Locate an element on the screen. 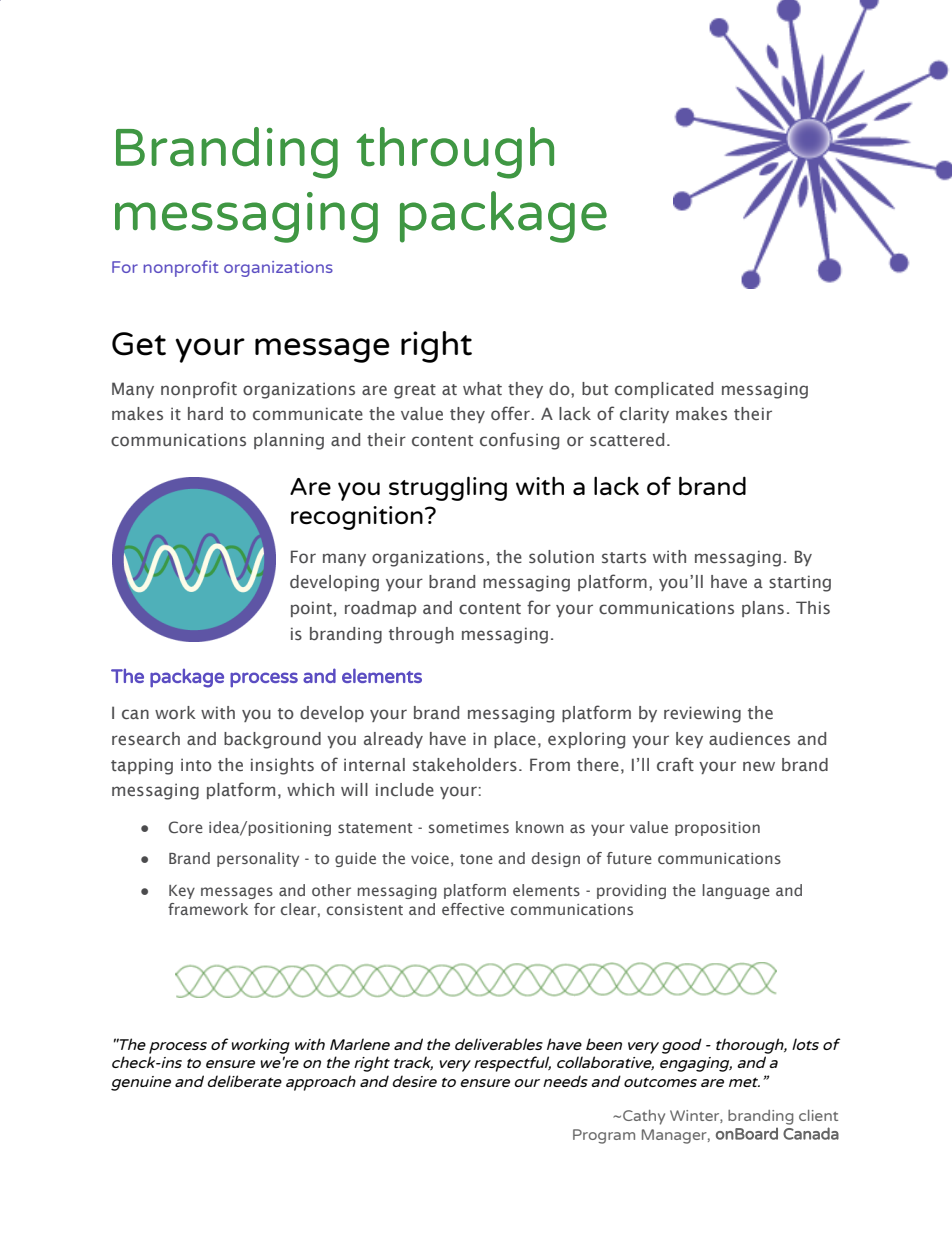 The image size is (952, 1233). complicated is located at coordinates (664, 390).
